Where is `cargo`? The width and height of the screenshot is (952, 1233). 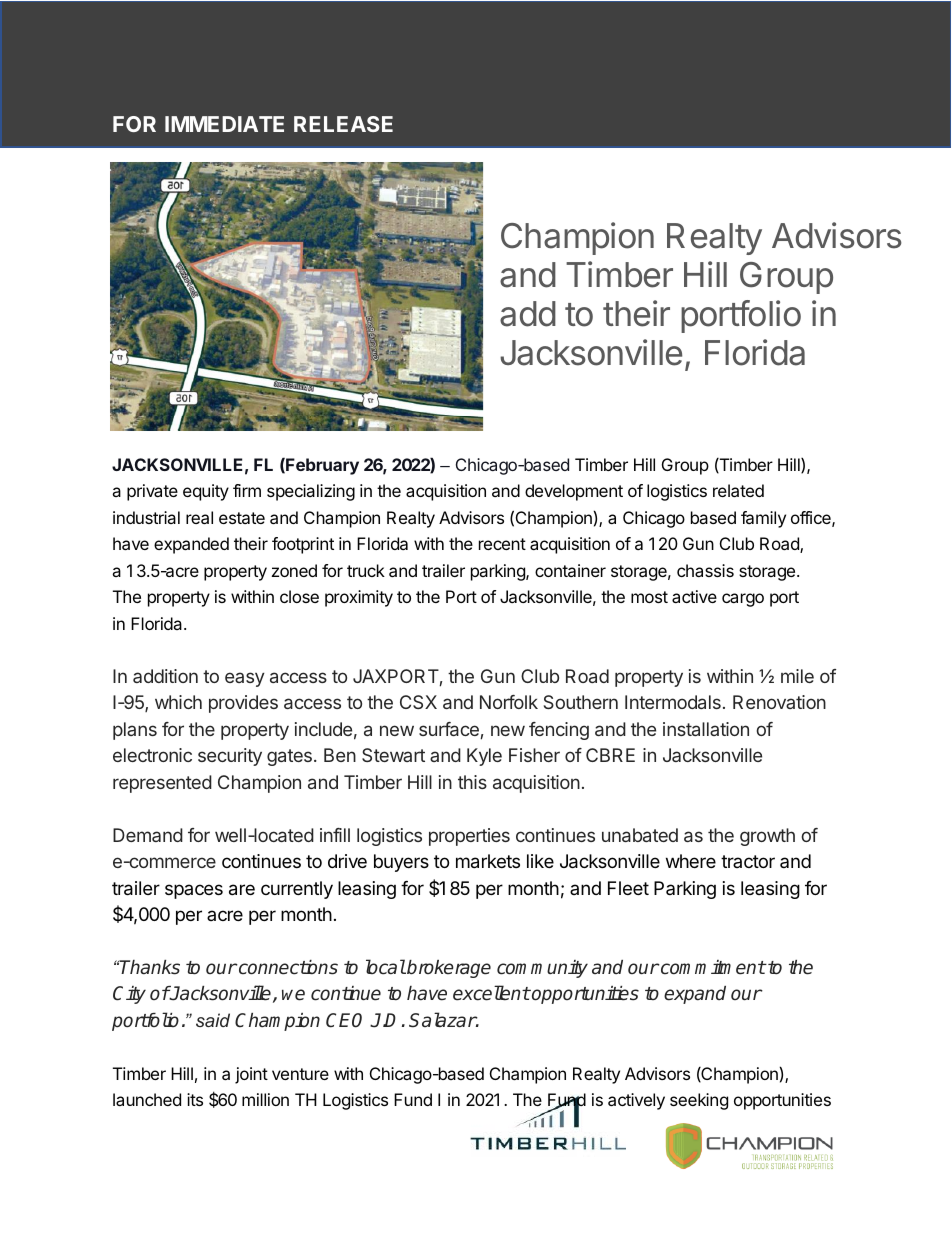 cargo is located at coordinates (743, 600).
